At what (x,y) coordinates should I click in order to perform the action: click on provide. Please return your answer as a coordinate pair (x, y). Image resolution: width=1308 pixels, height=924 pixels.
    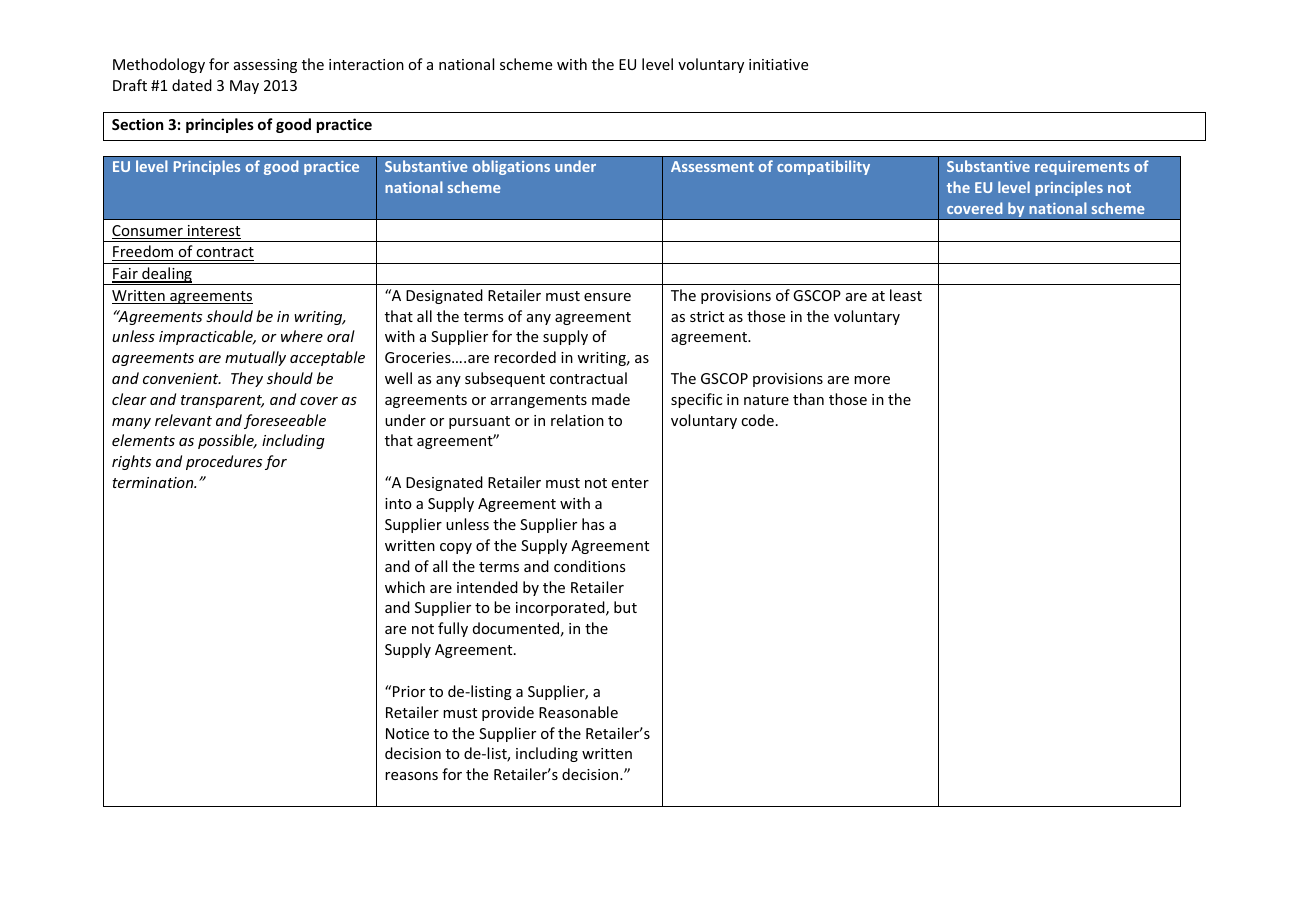
    Looking at the image, I should click on (508, 713).
